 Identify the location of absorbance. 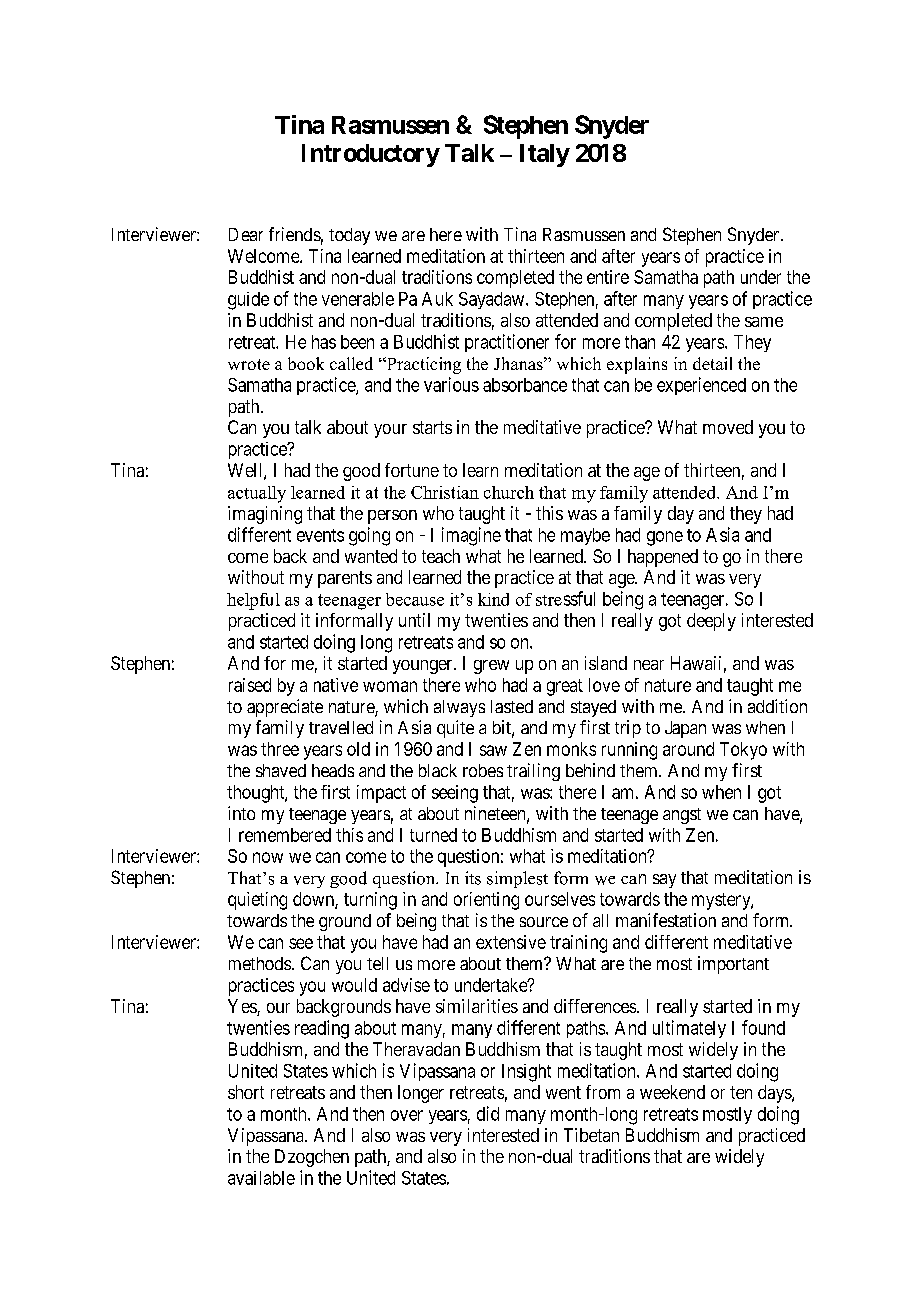
(525, 385).
